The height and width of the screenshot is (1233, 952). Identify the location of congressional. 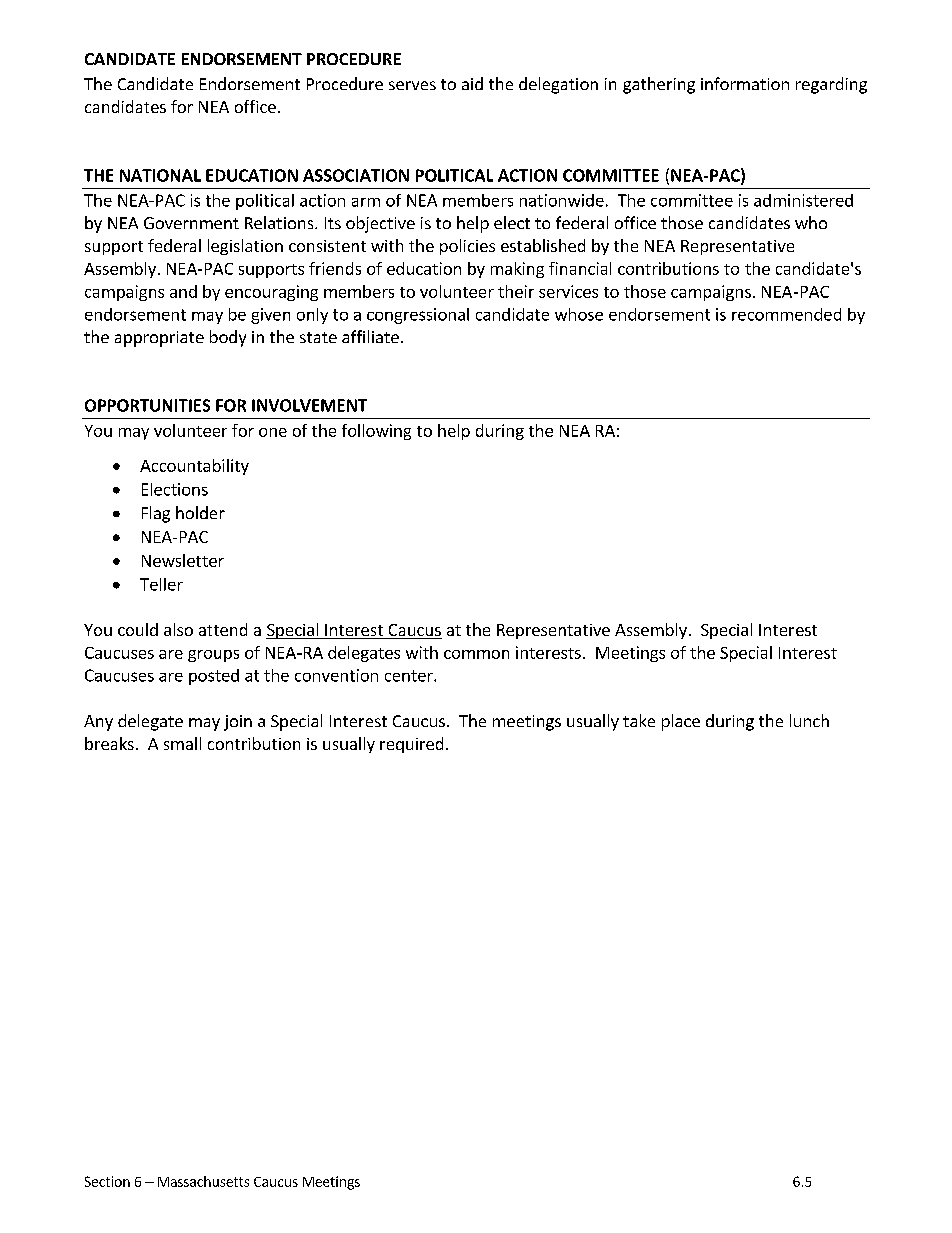
(418, 316).
